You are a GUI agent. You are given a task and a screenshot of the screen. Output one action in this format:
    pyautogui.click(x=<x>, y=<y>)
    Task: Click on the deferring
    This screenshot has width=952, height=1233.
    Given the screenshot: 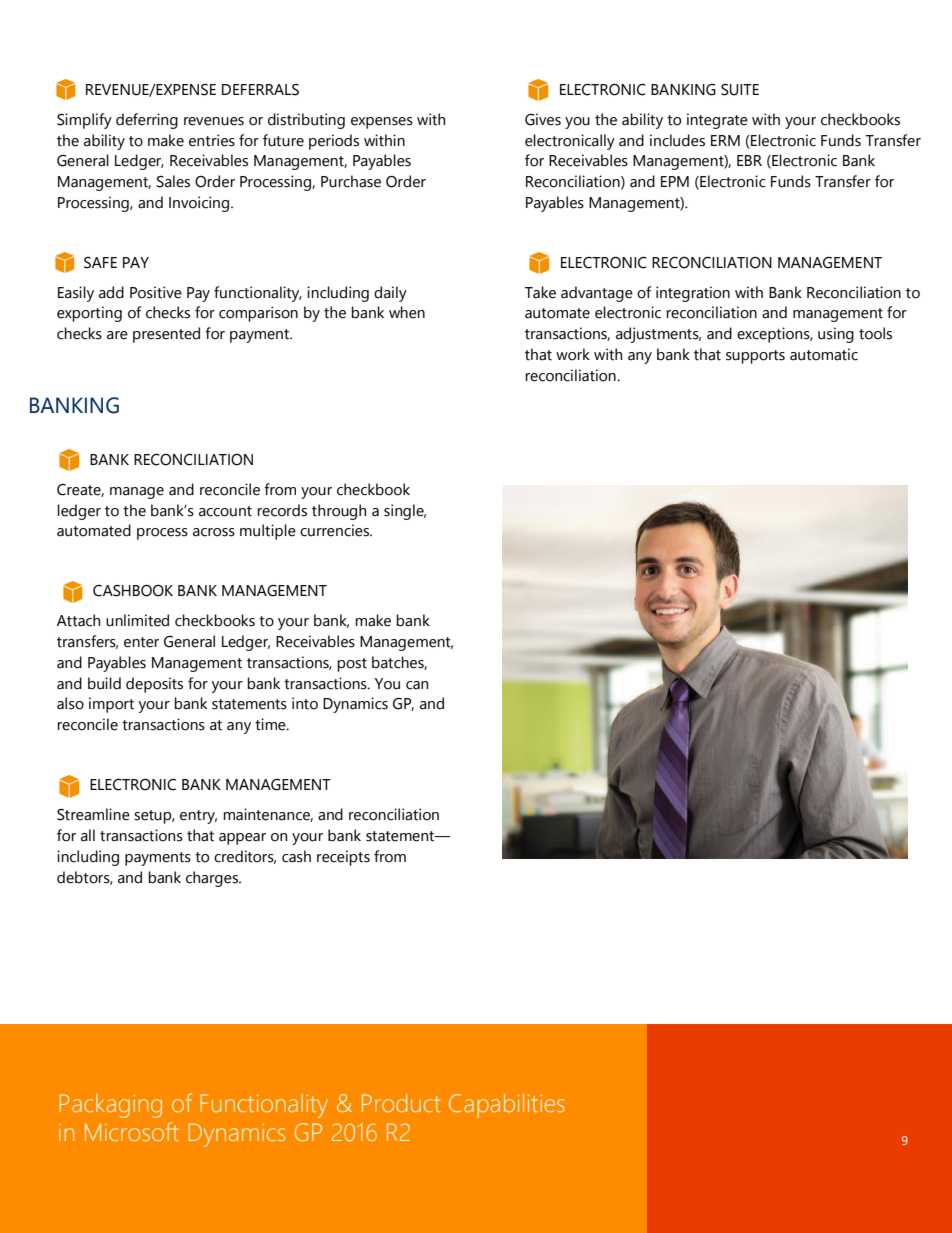 What is the action you would take?
    pyautogui.click(x=147, y=121)
